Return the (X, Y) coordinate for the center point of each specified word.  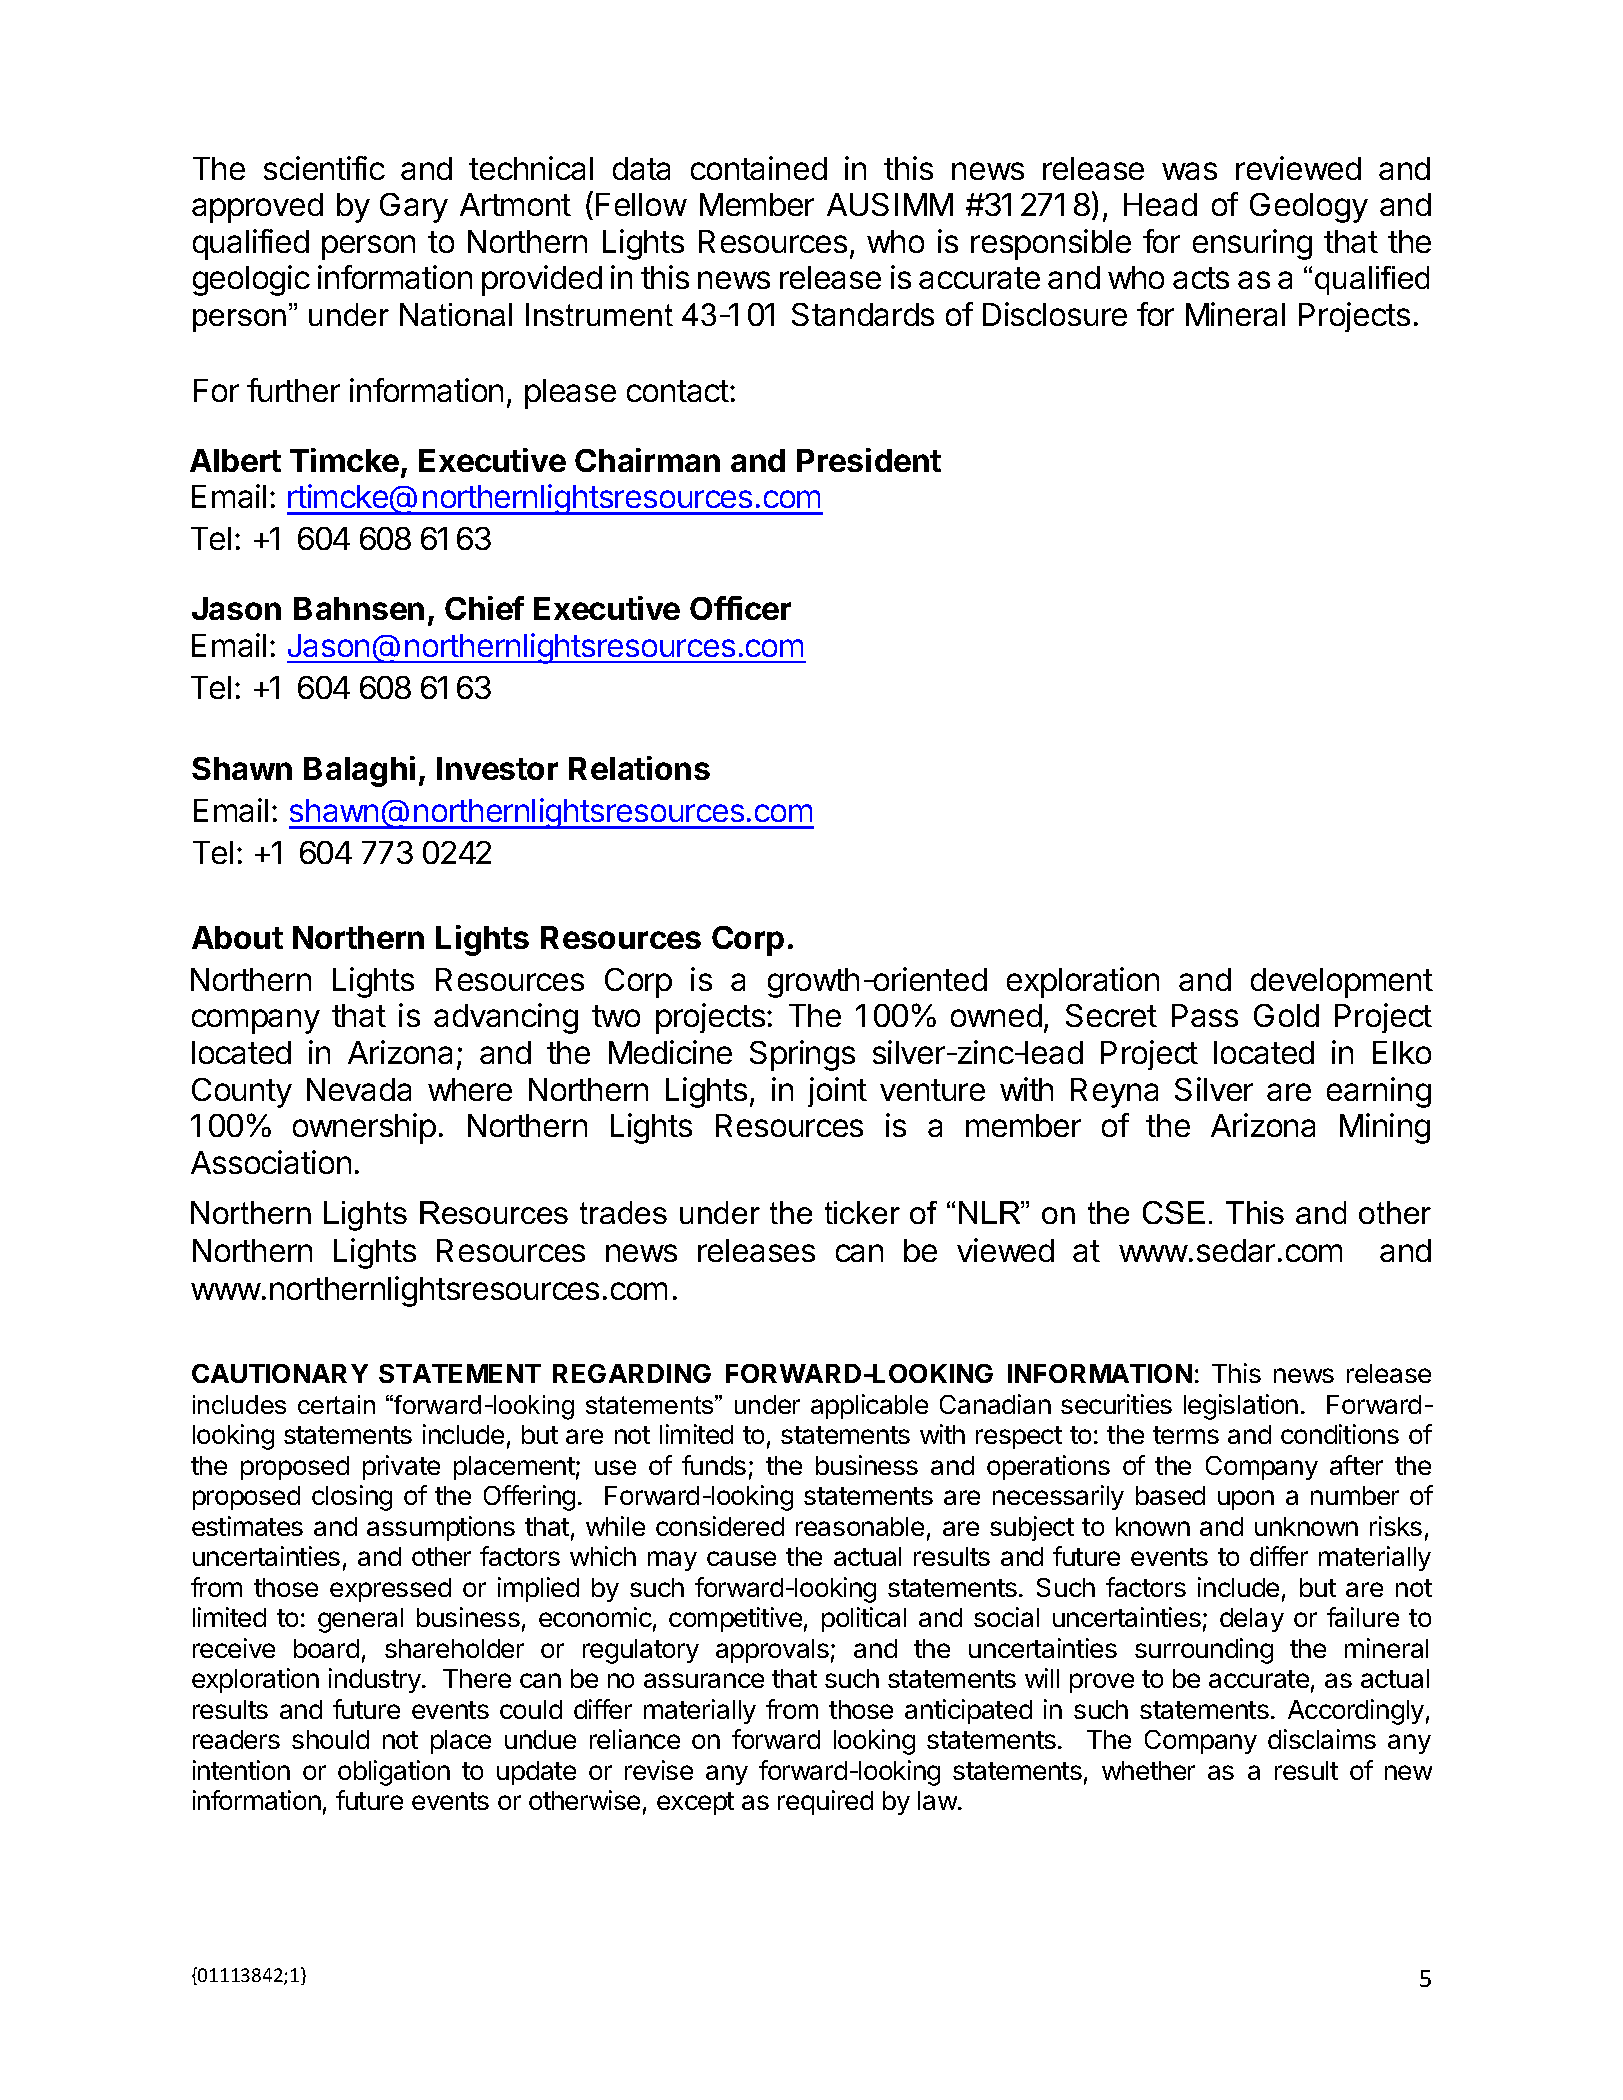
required (825, 1802)
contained (759, 168)
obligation (394, 1773)
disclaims (1322, 1739)
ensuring (1252, 244)
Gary (414, 208)
